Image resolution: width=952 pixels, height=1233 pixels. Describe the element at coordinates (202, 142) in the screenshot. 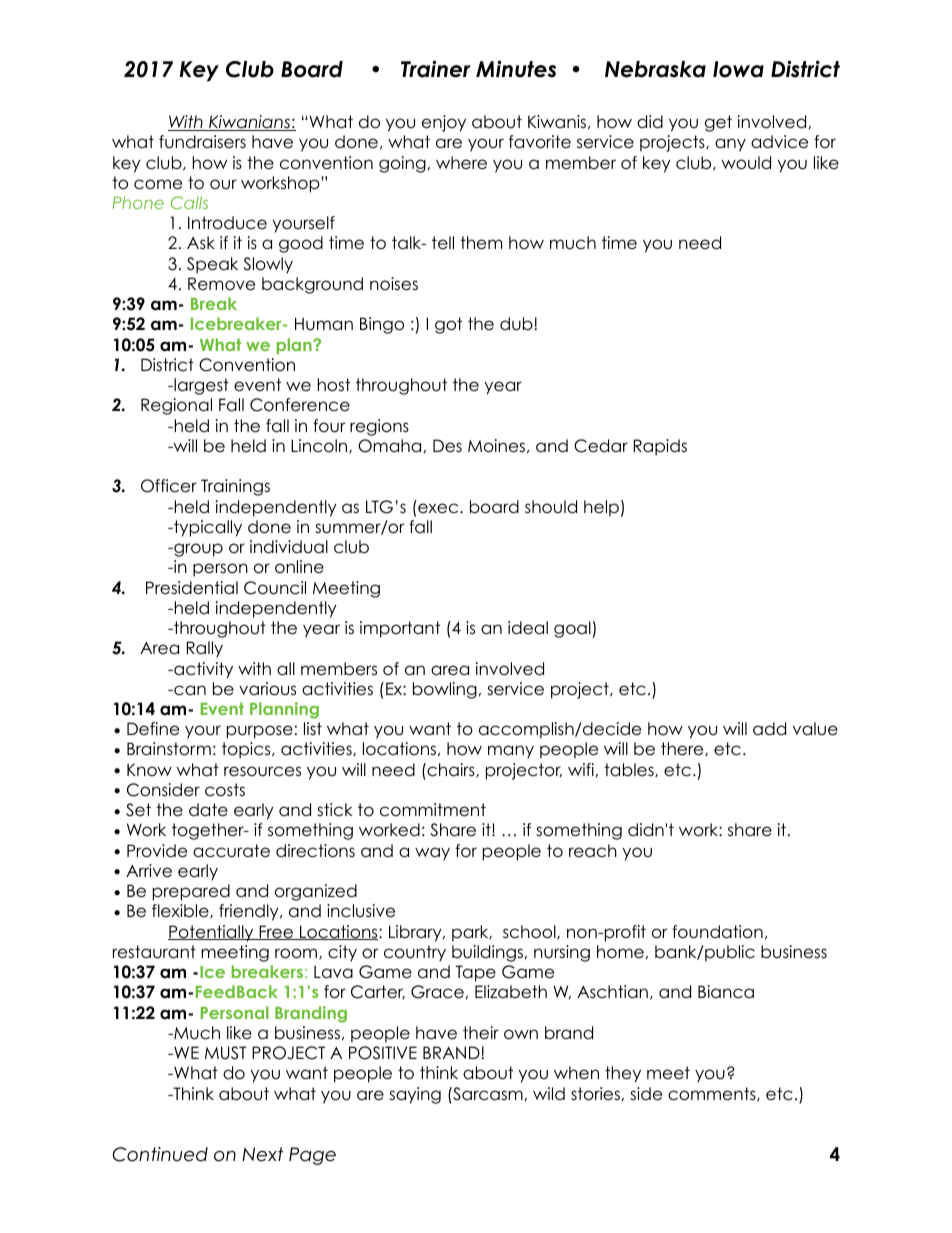

I see `fundraisers` at that location.
